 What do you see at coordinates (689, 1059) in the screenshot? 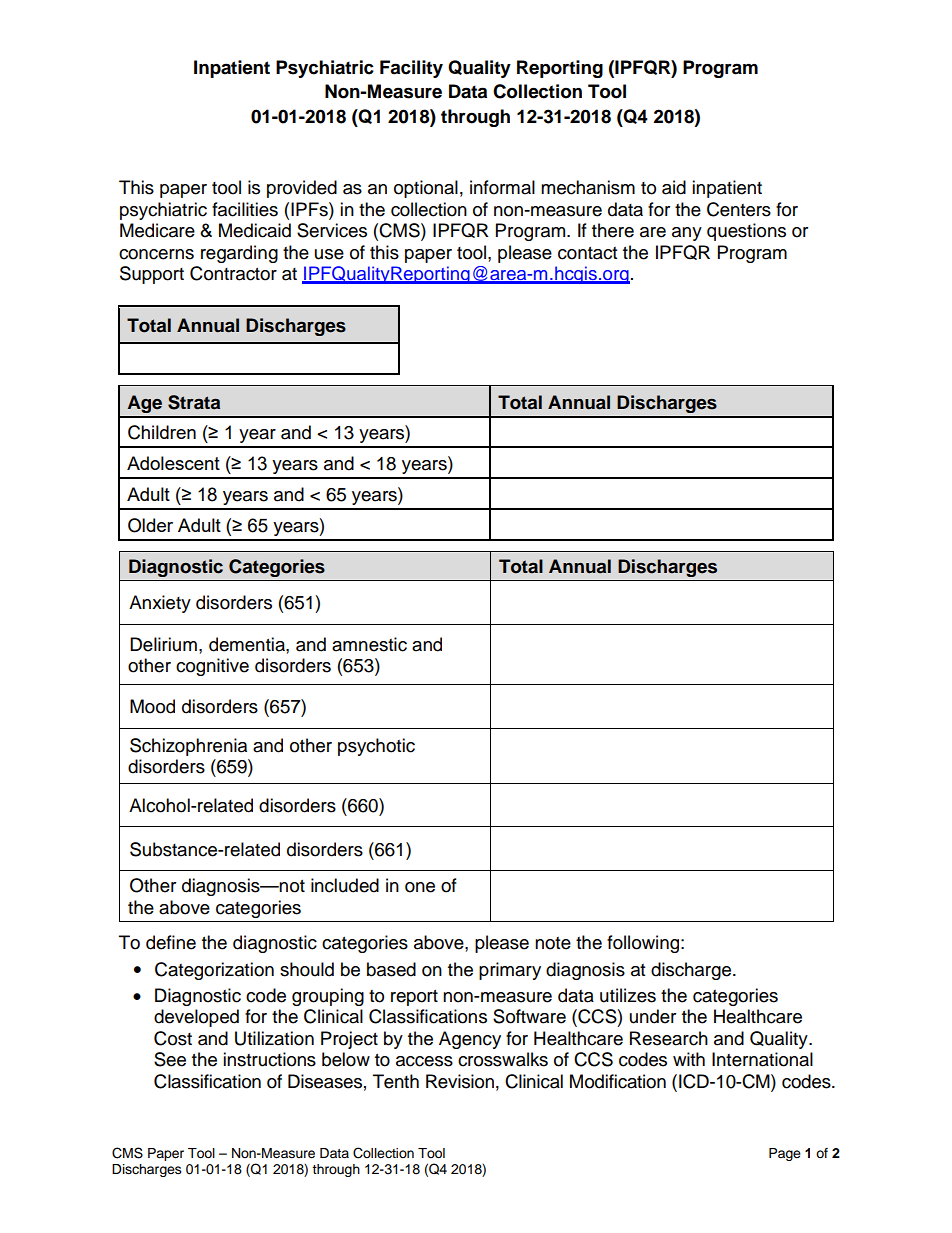
I see `with` at bounding box center [689, 1059].
